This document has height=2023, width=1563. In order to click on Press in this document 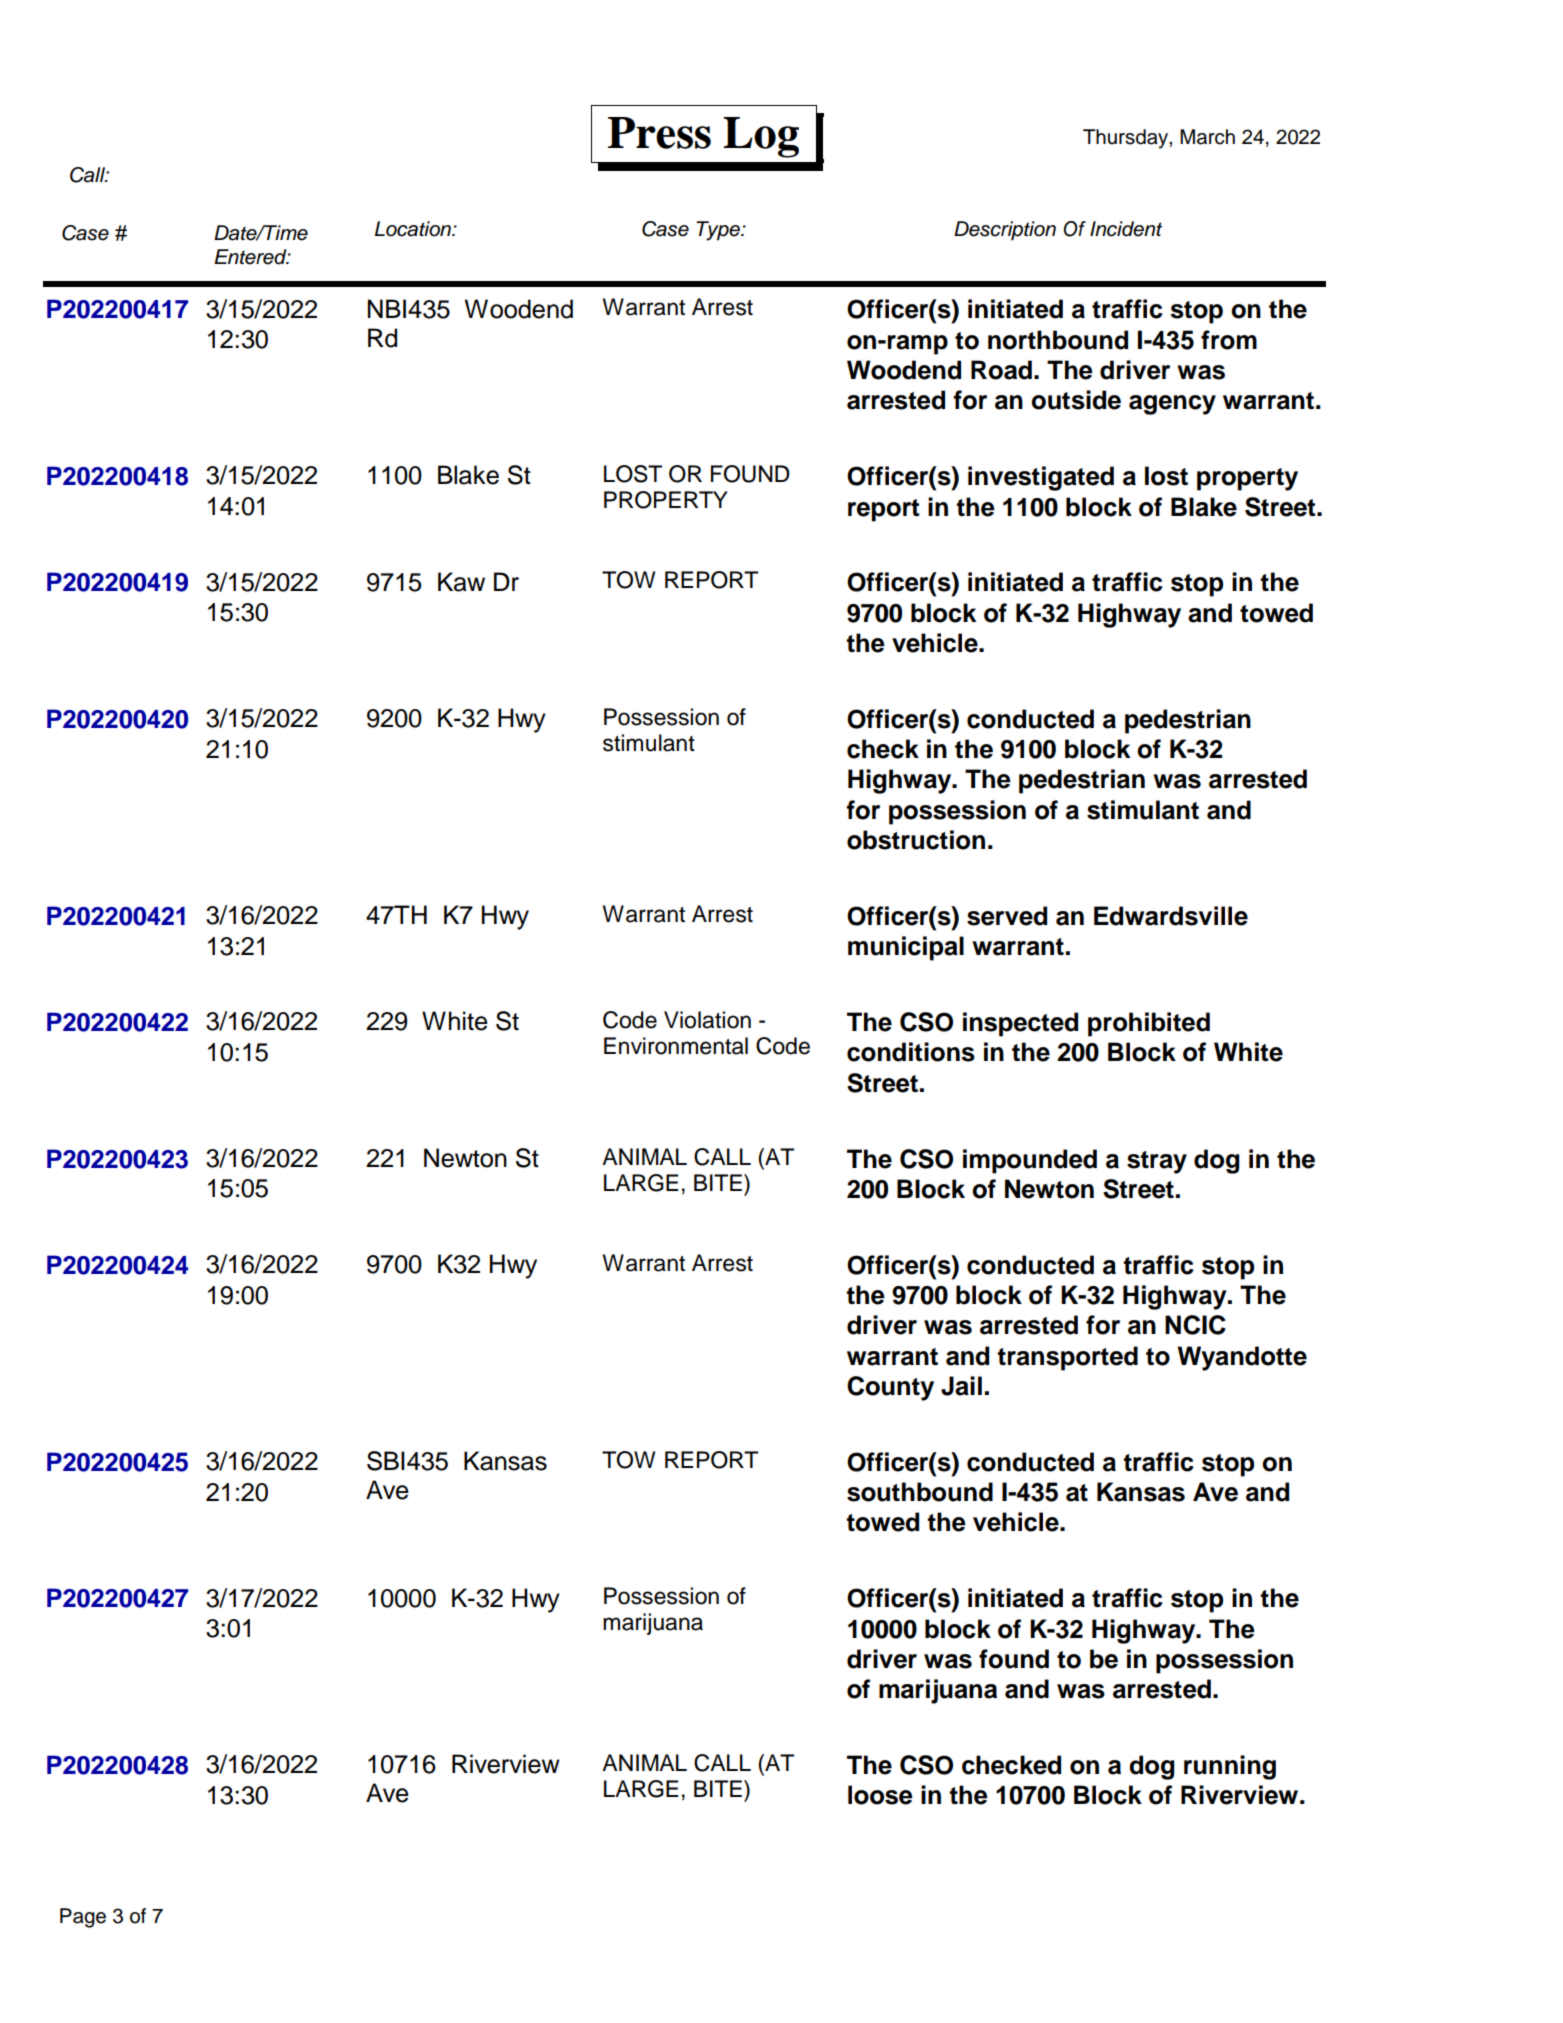, I will do `click(659, 133)`.
